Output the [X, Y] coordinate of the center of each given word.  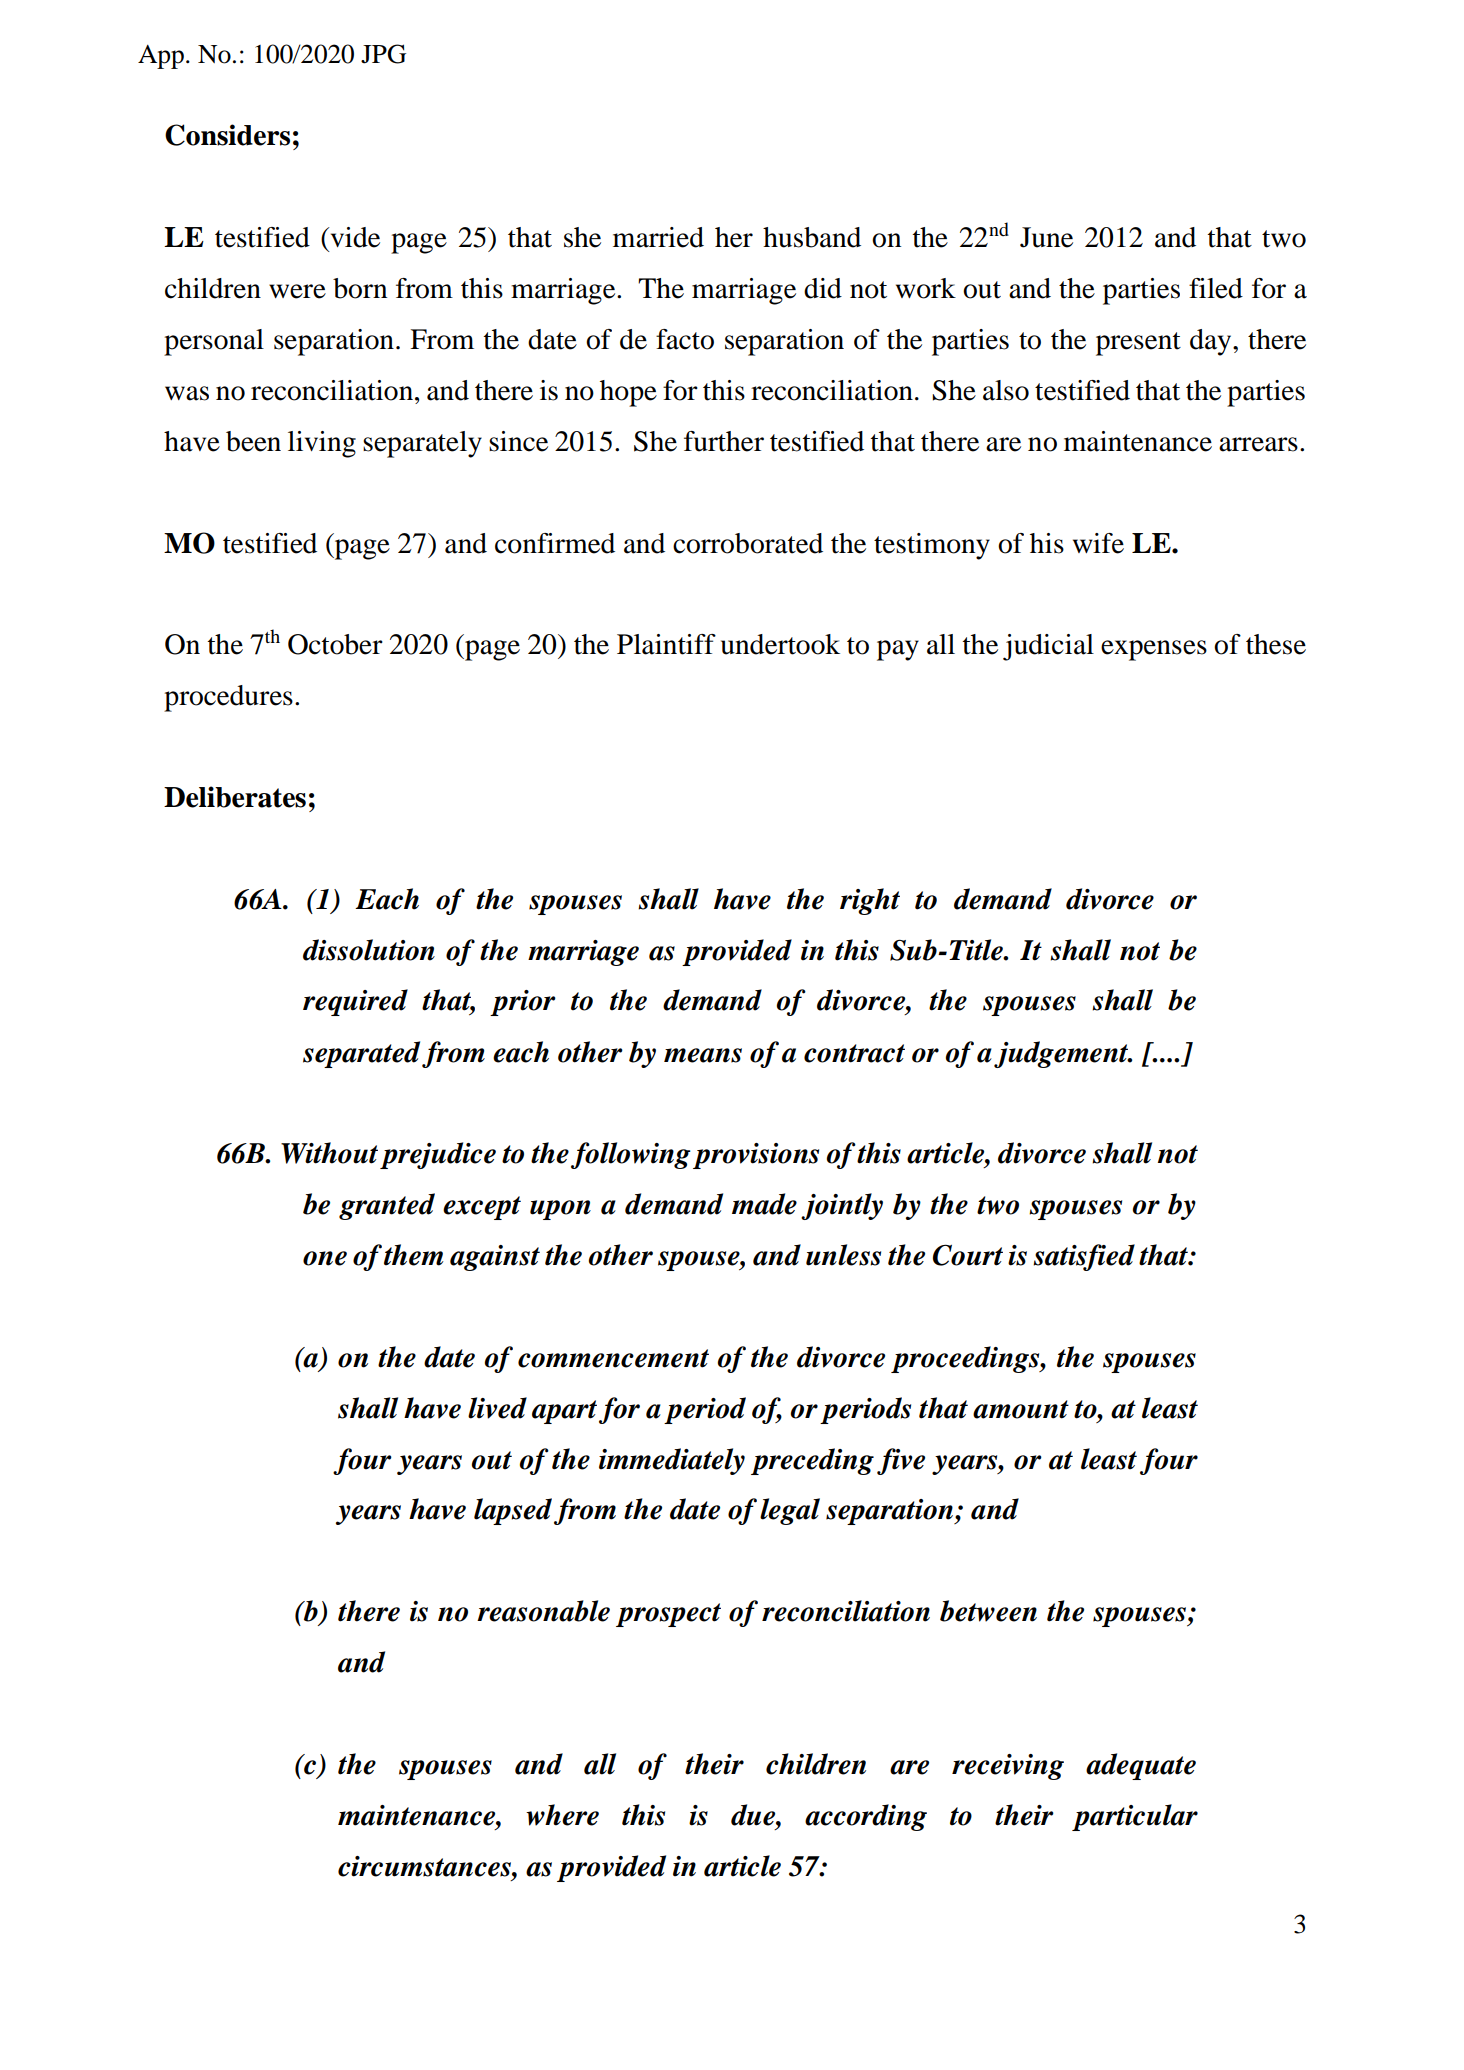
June [1046, 237]
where [562, 1815]
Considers [227, 135]
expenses [1154, 650]
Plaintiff [666, 644]
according [866, 1817]
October [335, 644]
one [325, 1258]
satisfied [1084, 1257]
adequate [1141, 1766]
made [764, 1204]
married [658, 237]
